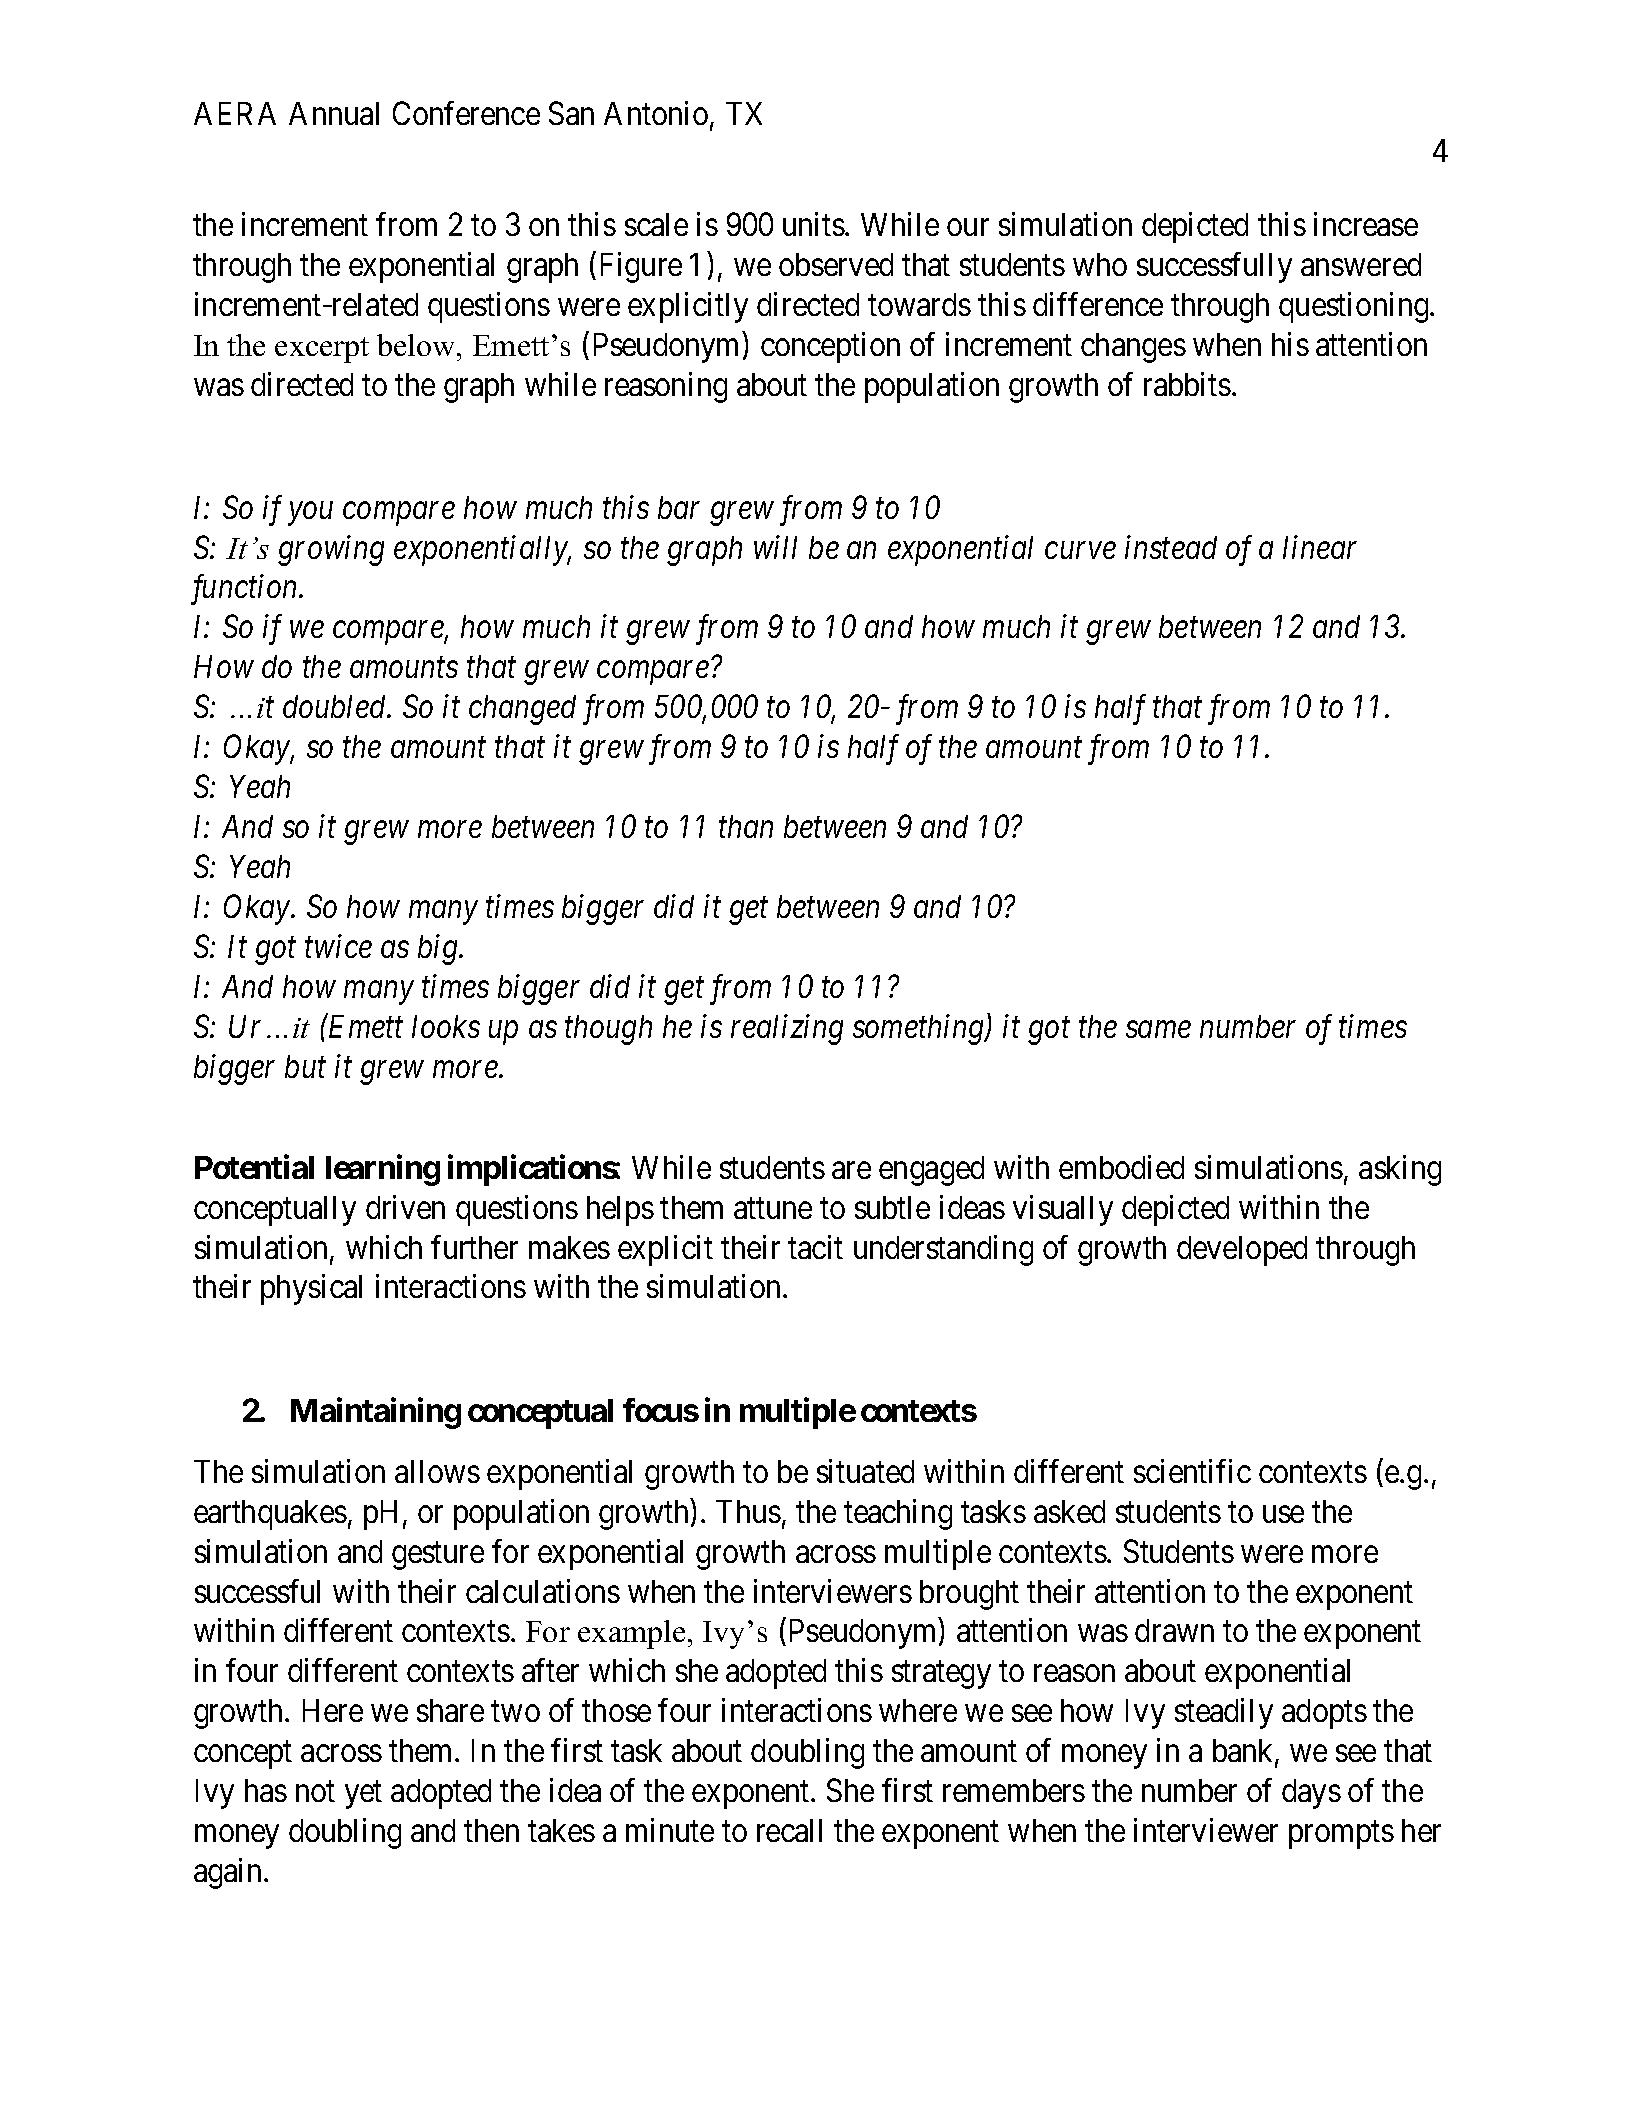 This screenshot has width=1640, height=2123. Describe the element at coordinates (1311, 1794) in the screenshot. I see `days` at that location.
